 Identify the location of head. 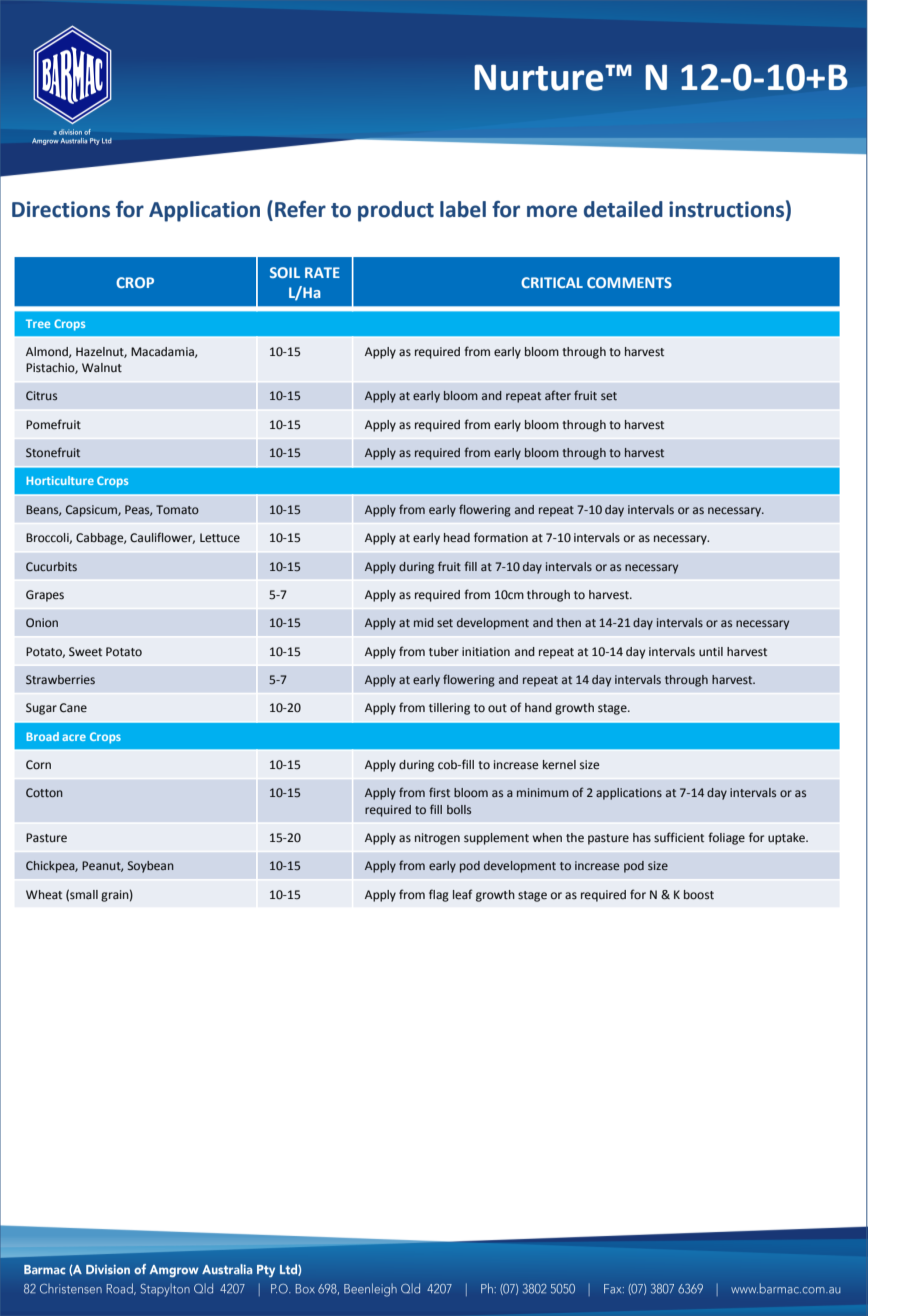
(457, 538).
